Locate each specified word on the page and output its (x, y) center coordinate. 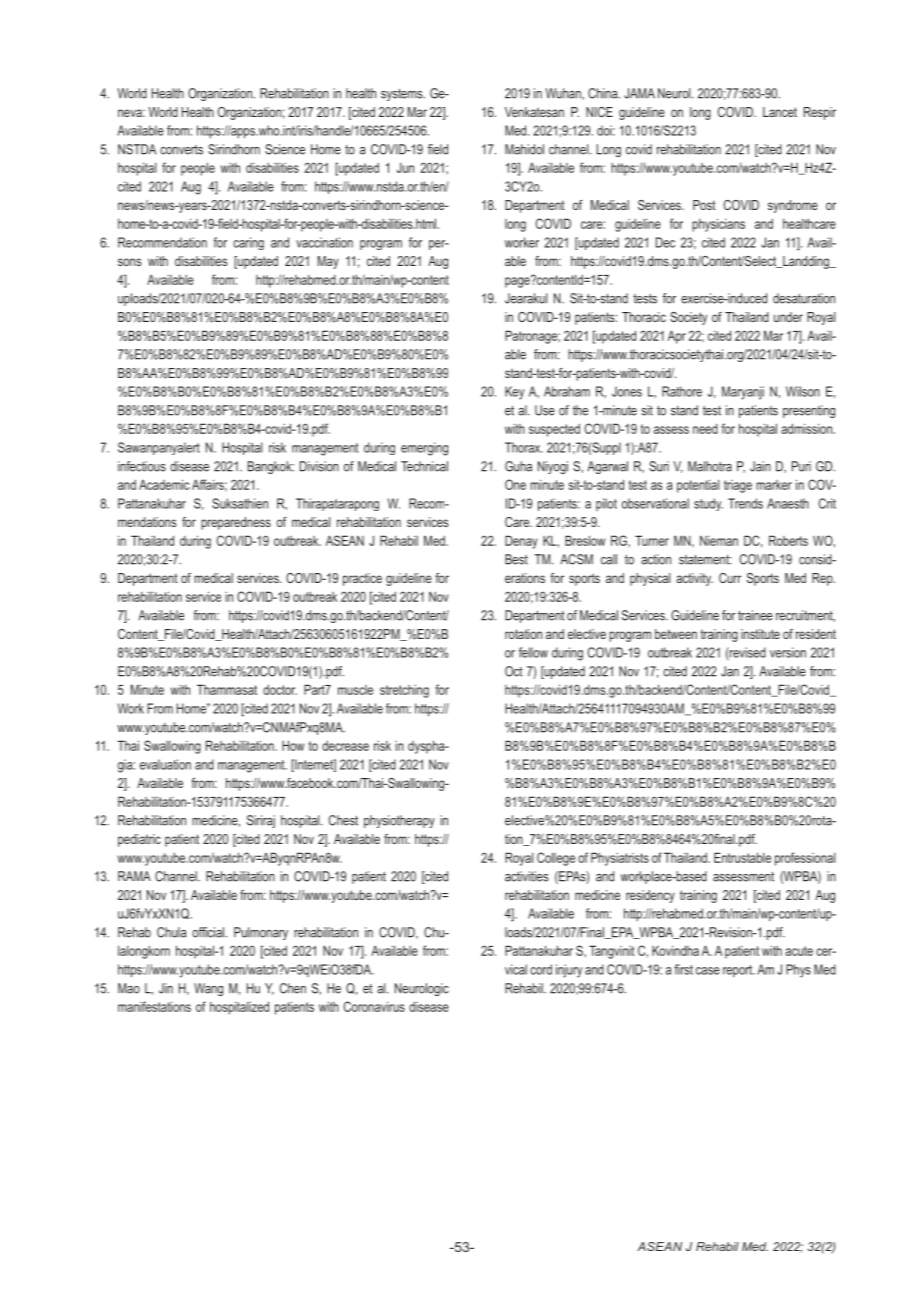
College (556, 859)
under (788, 317)
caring (248, 243)
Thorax (524, 447)
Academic (164, 484)
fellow (533, 652)
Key (514, 393)
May (328, 262)
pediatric (139, 840)
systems (403, 95)
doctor (280, 690)
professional (805, 859)
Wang (208, 989)
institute (760, 634)
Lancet (780, 112)
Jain (760, 466)
